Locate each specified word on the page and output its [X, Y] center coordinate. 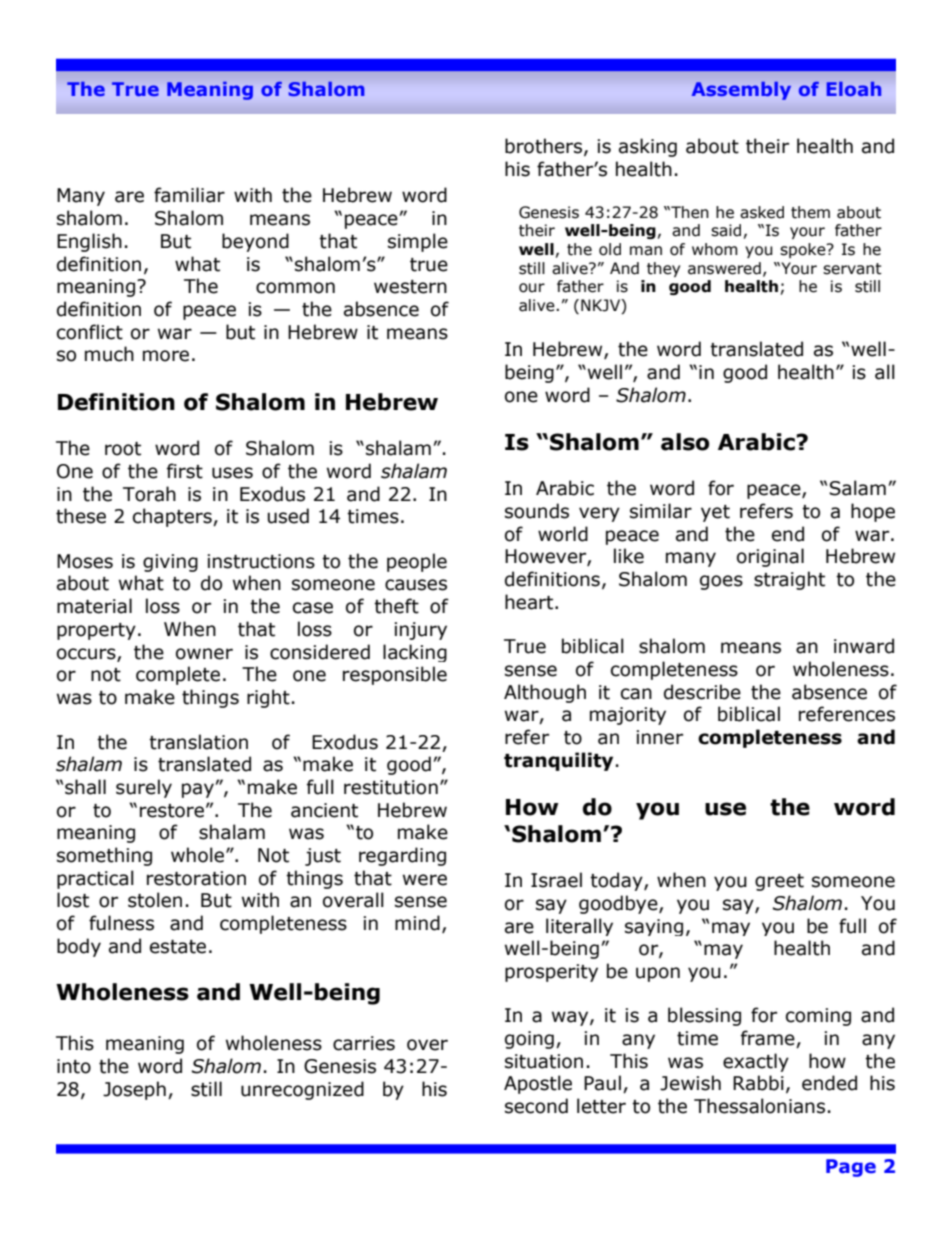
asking [648, 147]
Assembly [741, 91]
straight [789, 580]
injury [420, 631]
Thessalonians [759, 1106]
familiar [189, 195]
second [536, 1106]
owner [204, 654]
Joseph [134, 1090]
